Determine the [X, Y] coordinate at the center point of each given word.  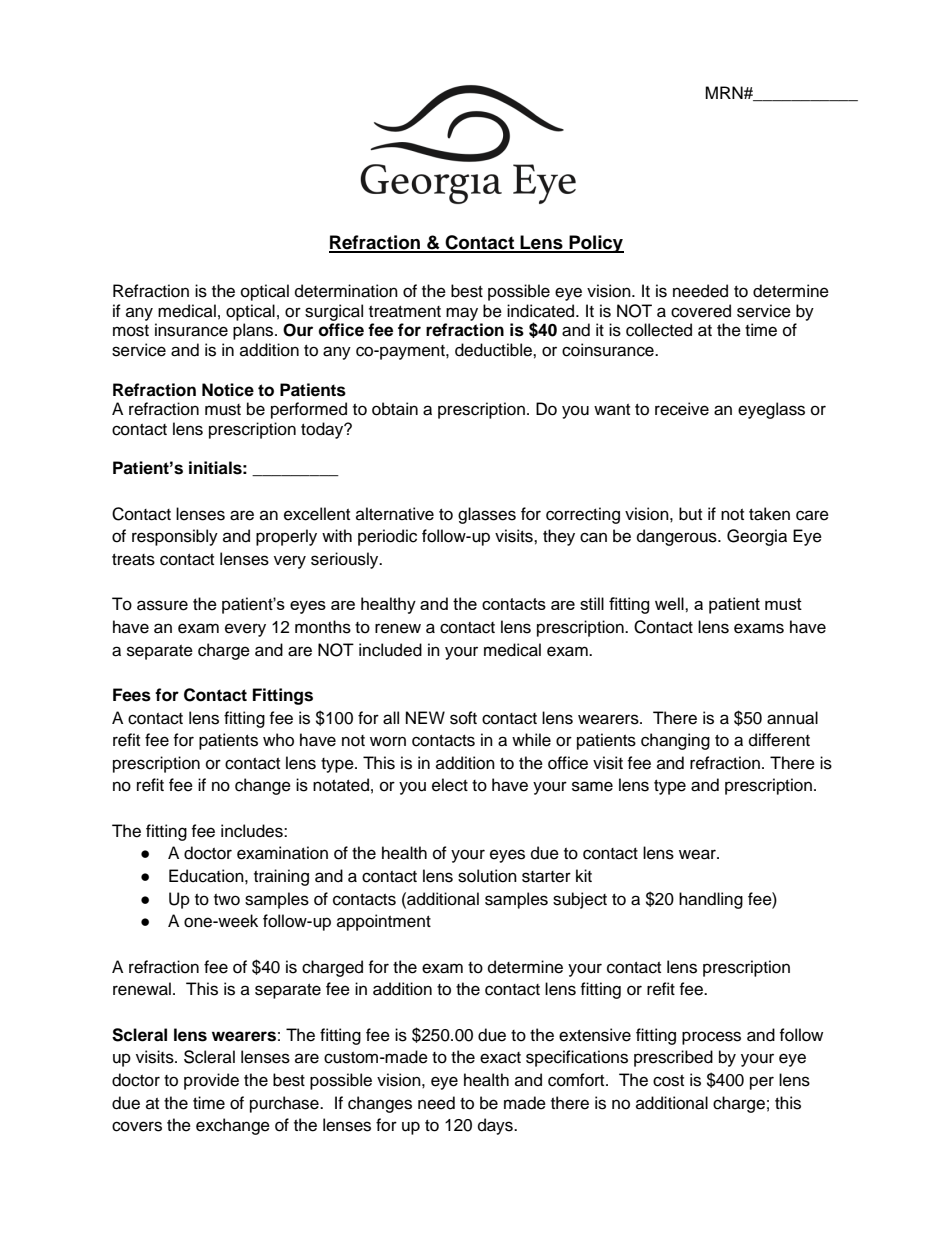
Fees [132, 695]
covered [701, 311]
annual [792, 718]
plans [254, 331]
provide [211, 1081]
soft [463, 718]
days [496, 1126]
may [462, 314]
